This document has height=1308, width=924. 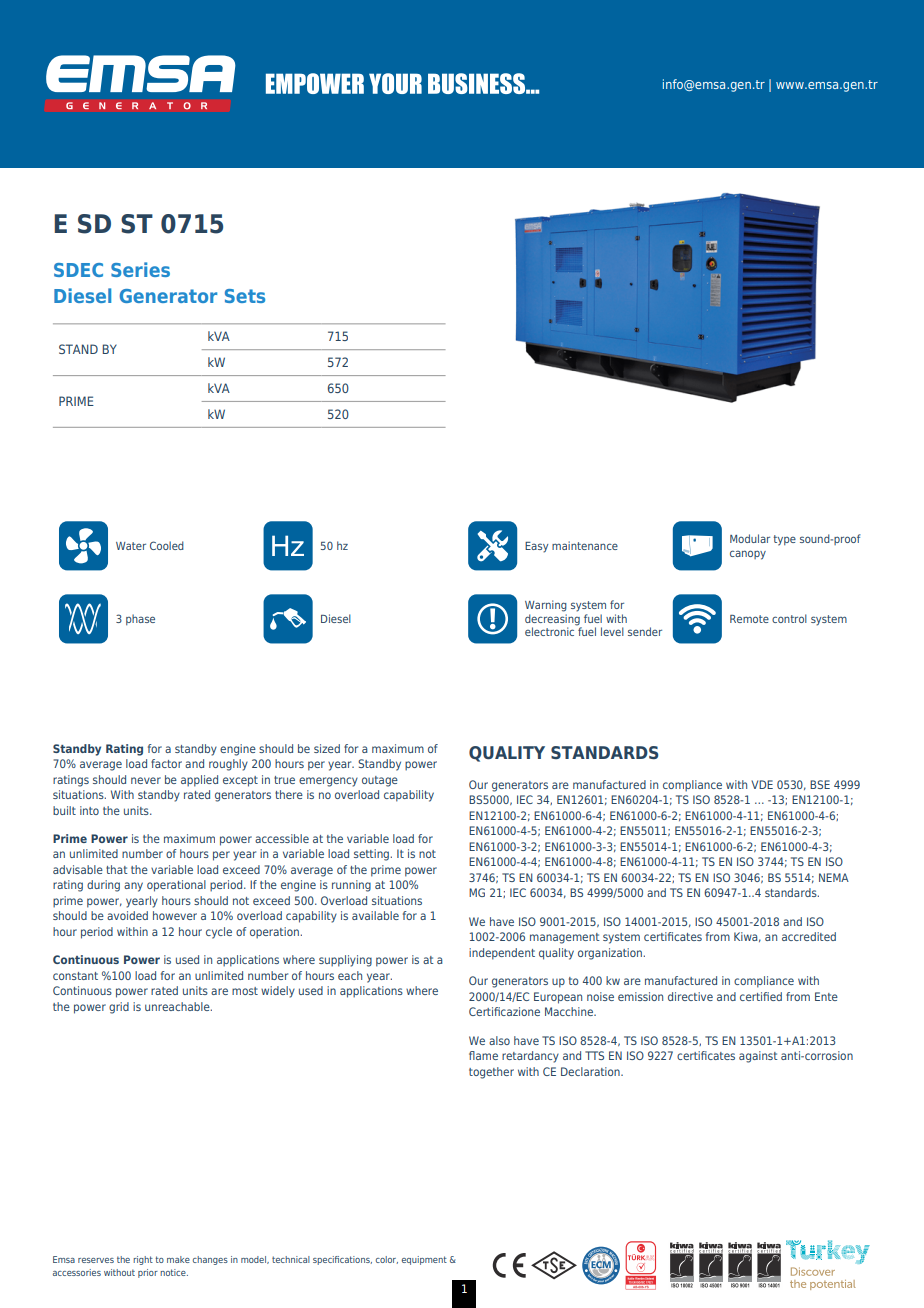 What do you see at coordinates (140, 269) in the document?
I see `Series` at bounding box center [140, 269].
